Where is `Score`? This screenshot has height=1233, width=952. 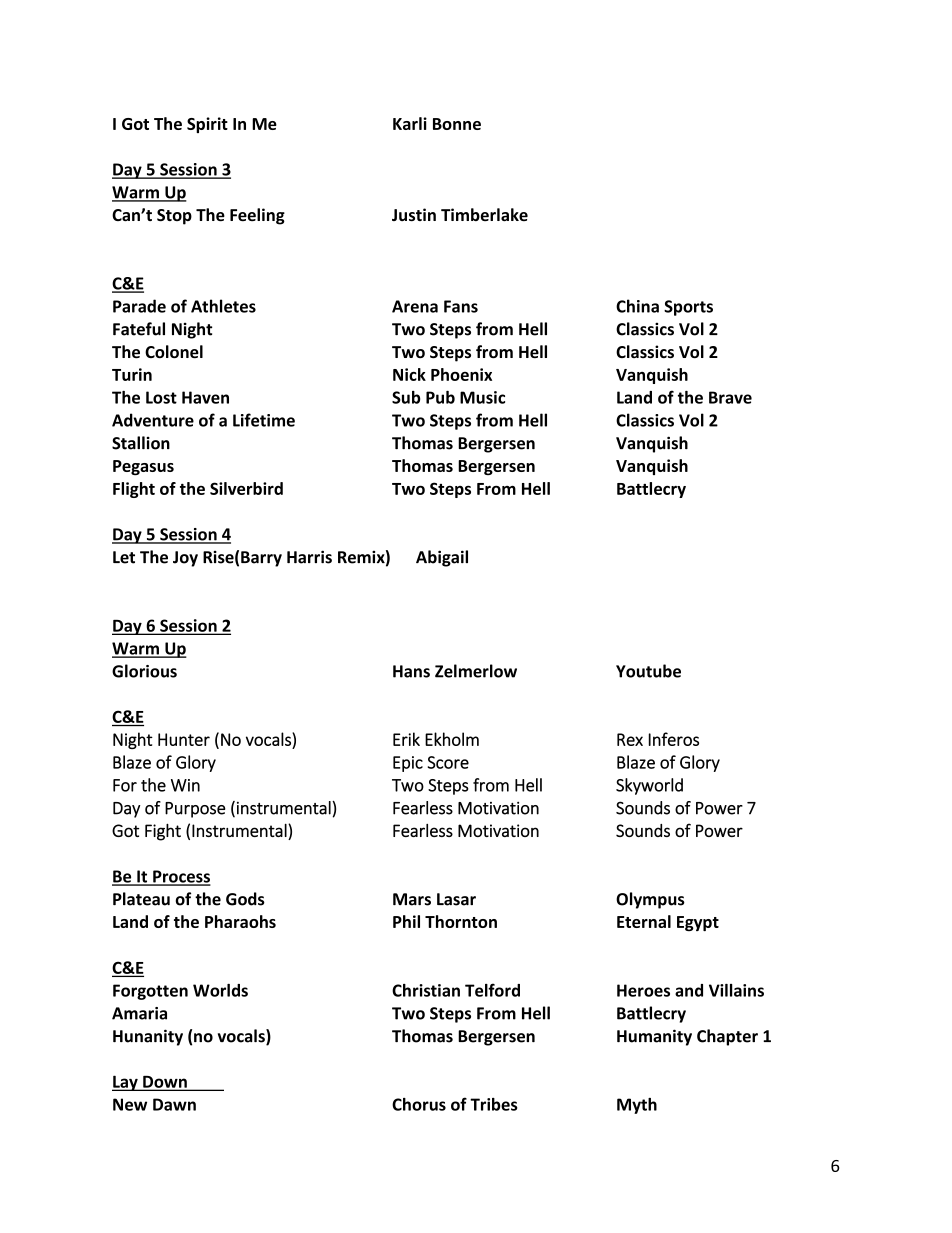
Score is located at coordinates (448, 762).
